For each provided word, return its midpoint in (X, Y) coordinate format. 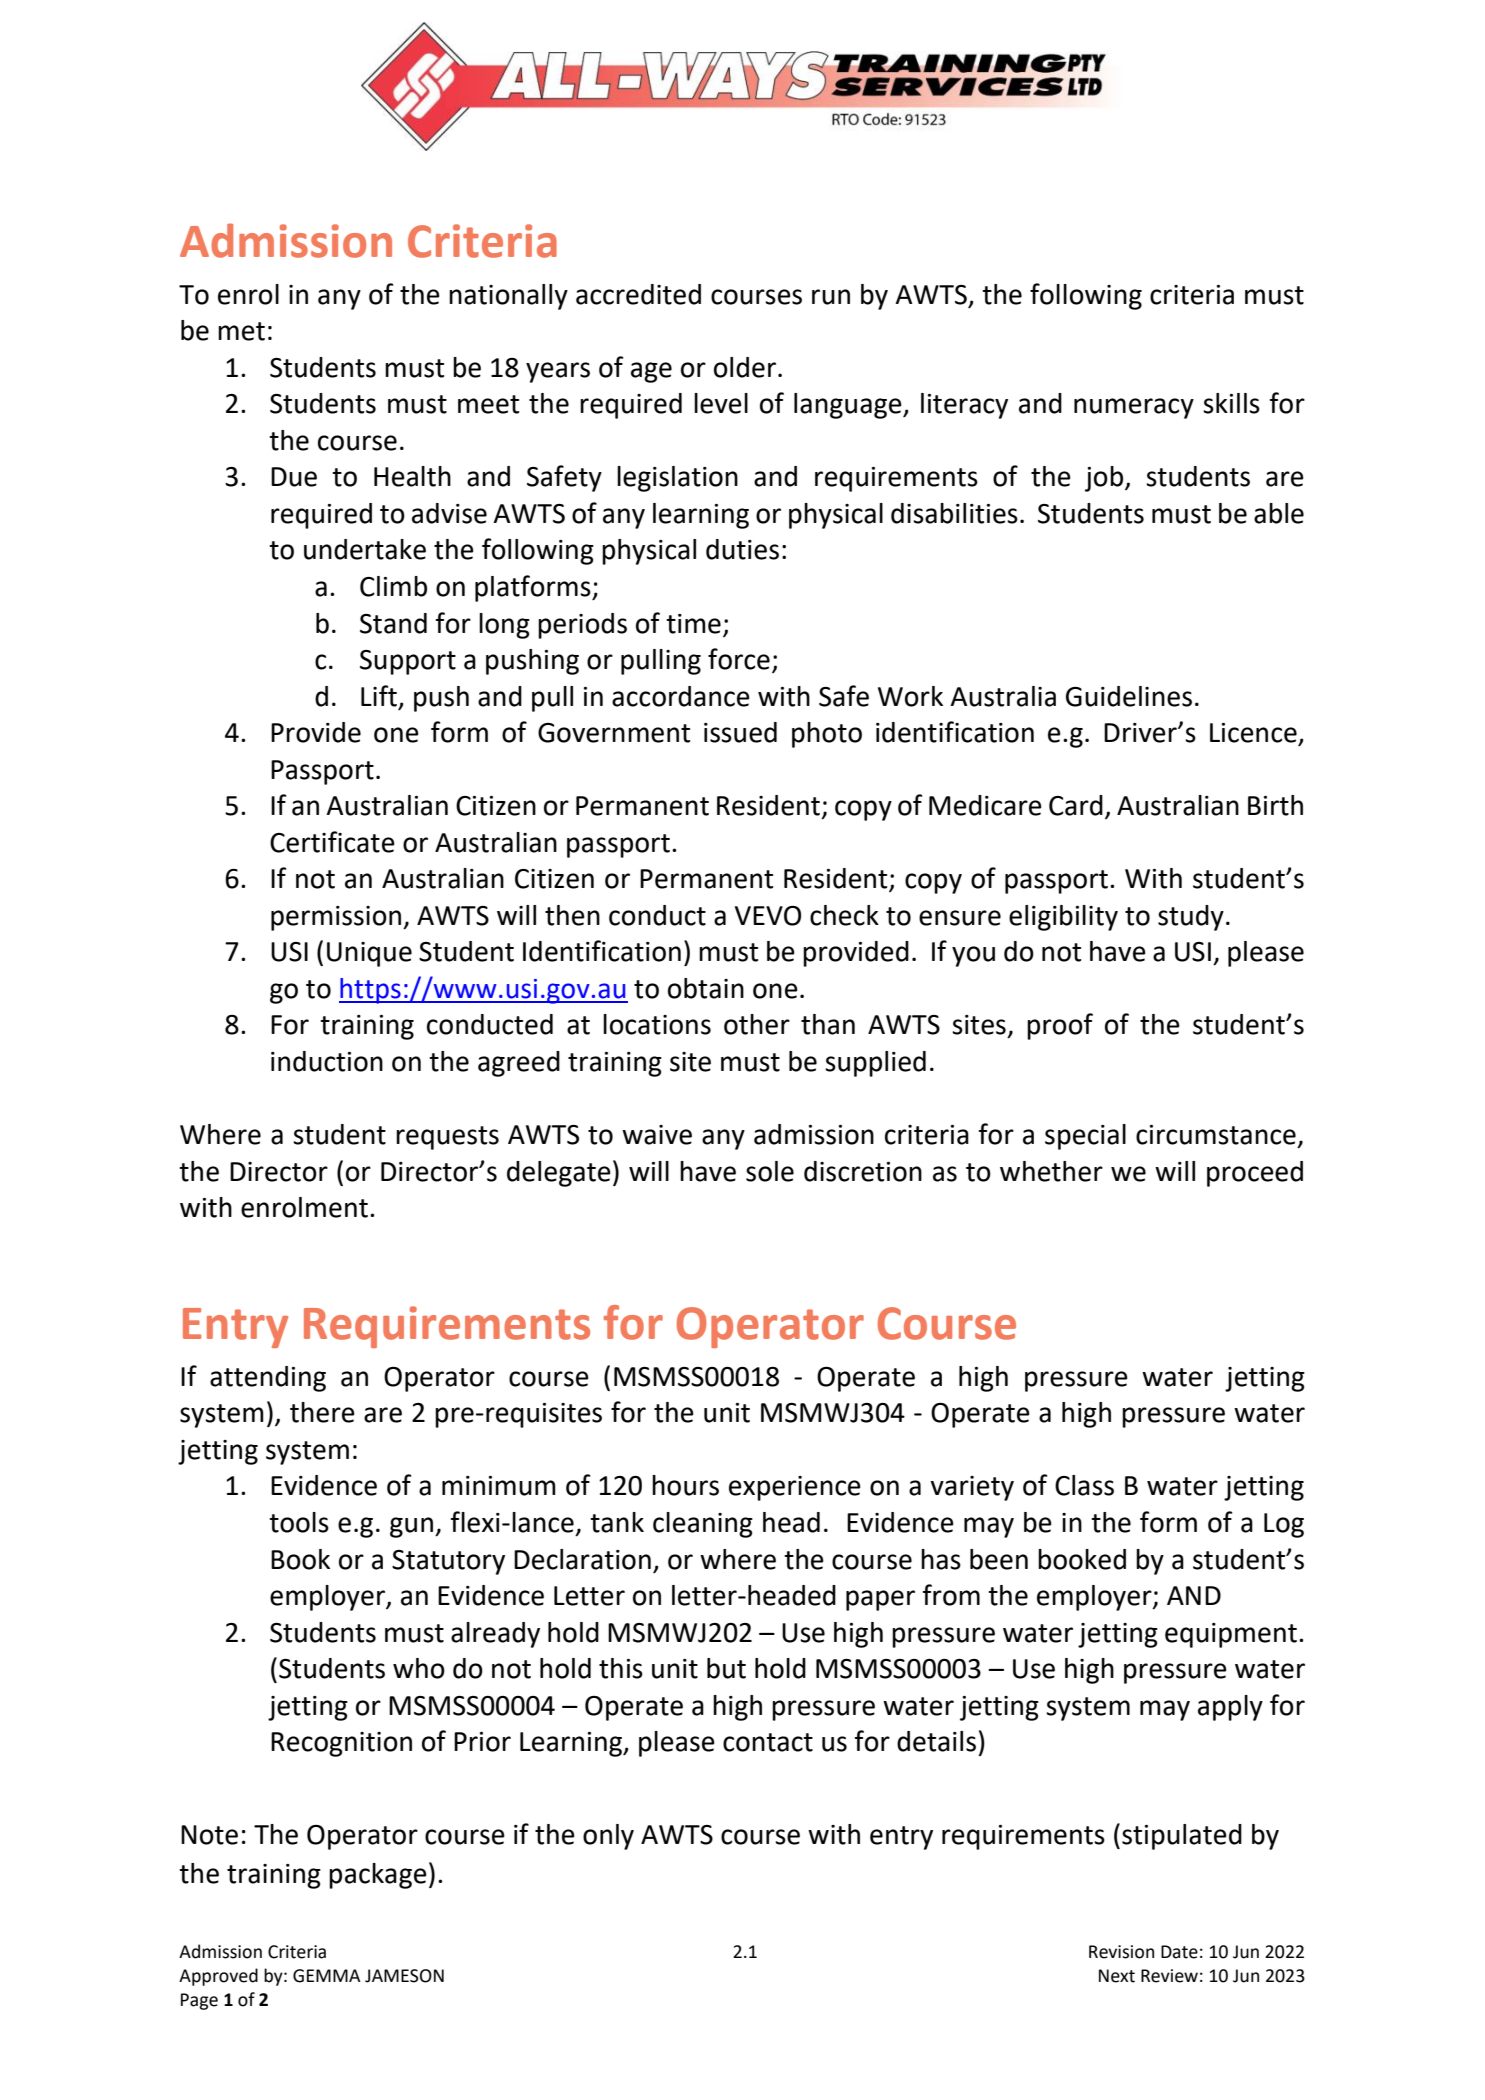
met (241, 331)
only (608, 1837)
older (745, 367)
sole (770, 1171)
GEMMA (327, 1976)
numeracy (1134, 408)
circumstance (1216, 1135)
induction (327, 1061)
